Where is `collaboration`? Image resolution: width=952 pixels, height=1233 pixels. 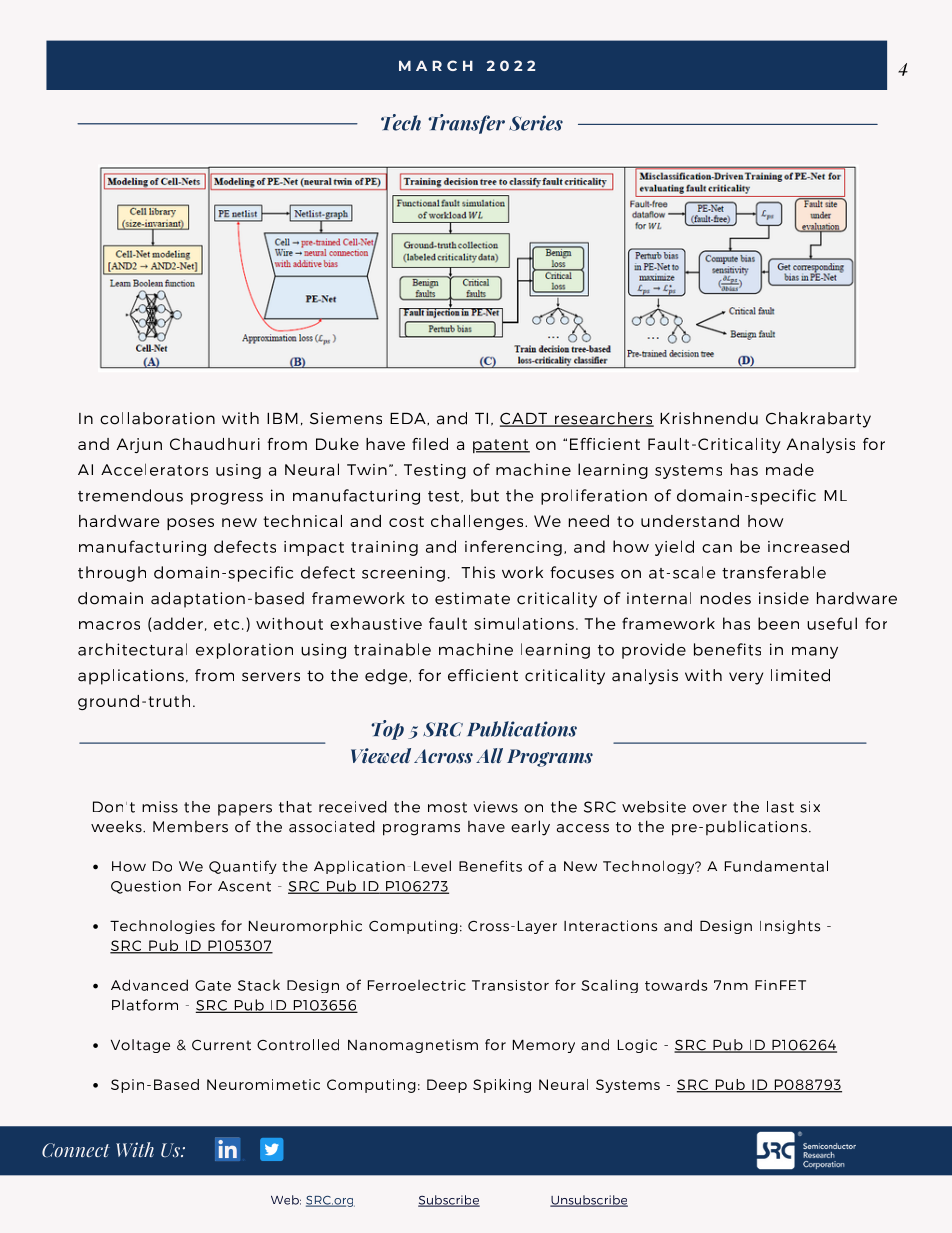 collaboration is located at coordinates (157, 418).
